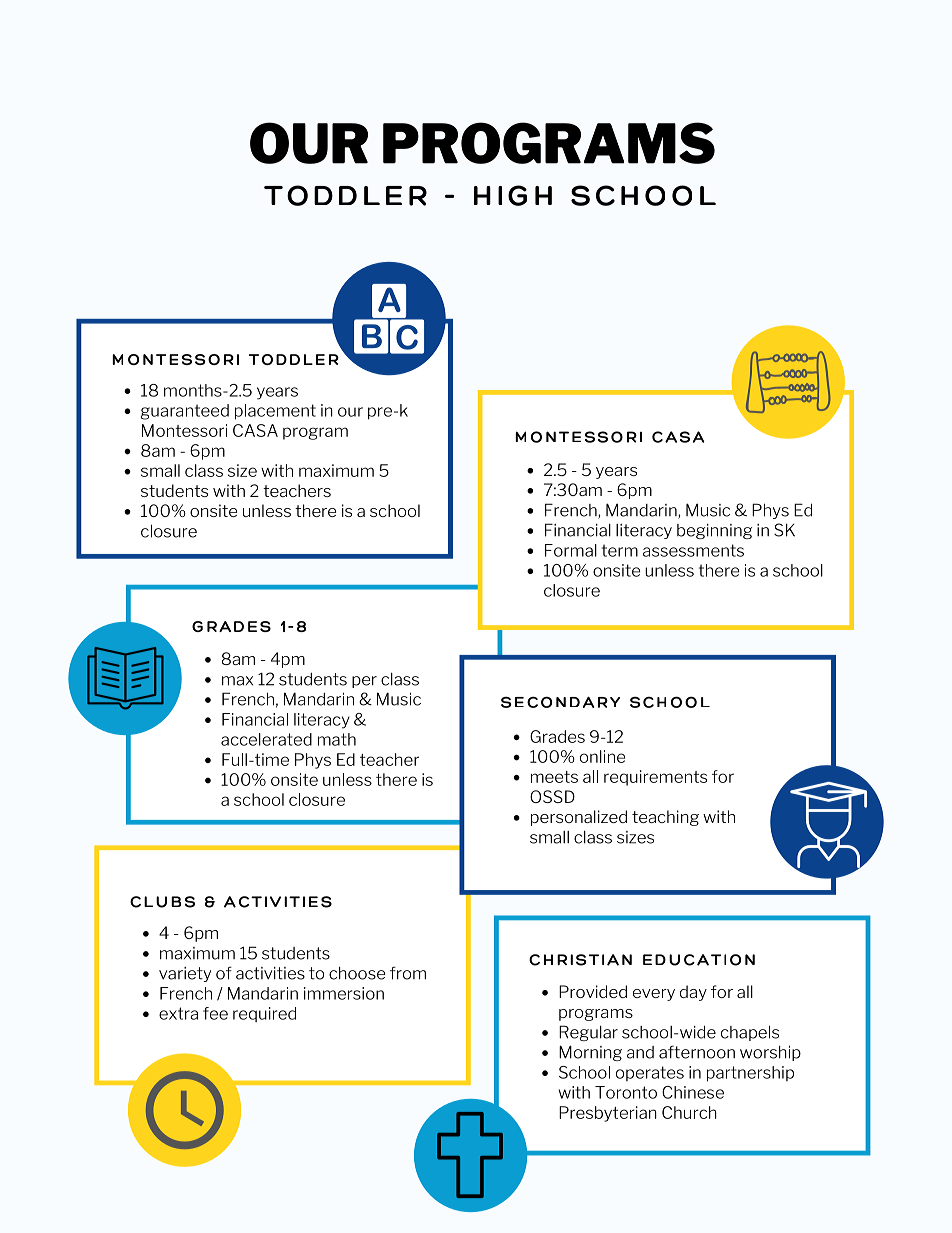 The height and width of the page is (1233, 952). I want to click on requirements, so click(655, 778).
